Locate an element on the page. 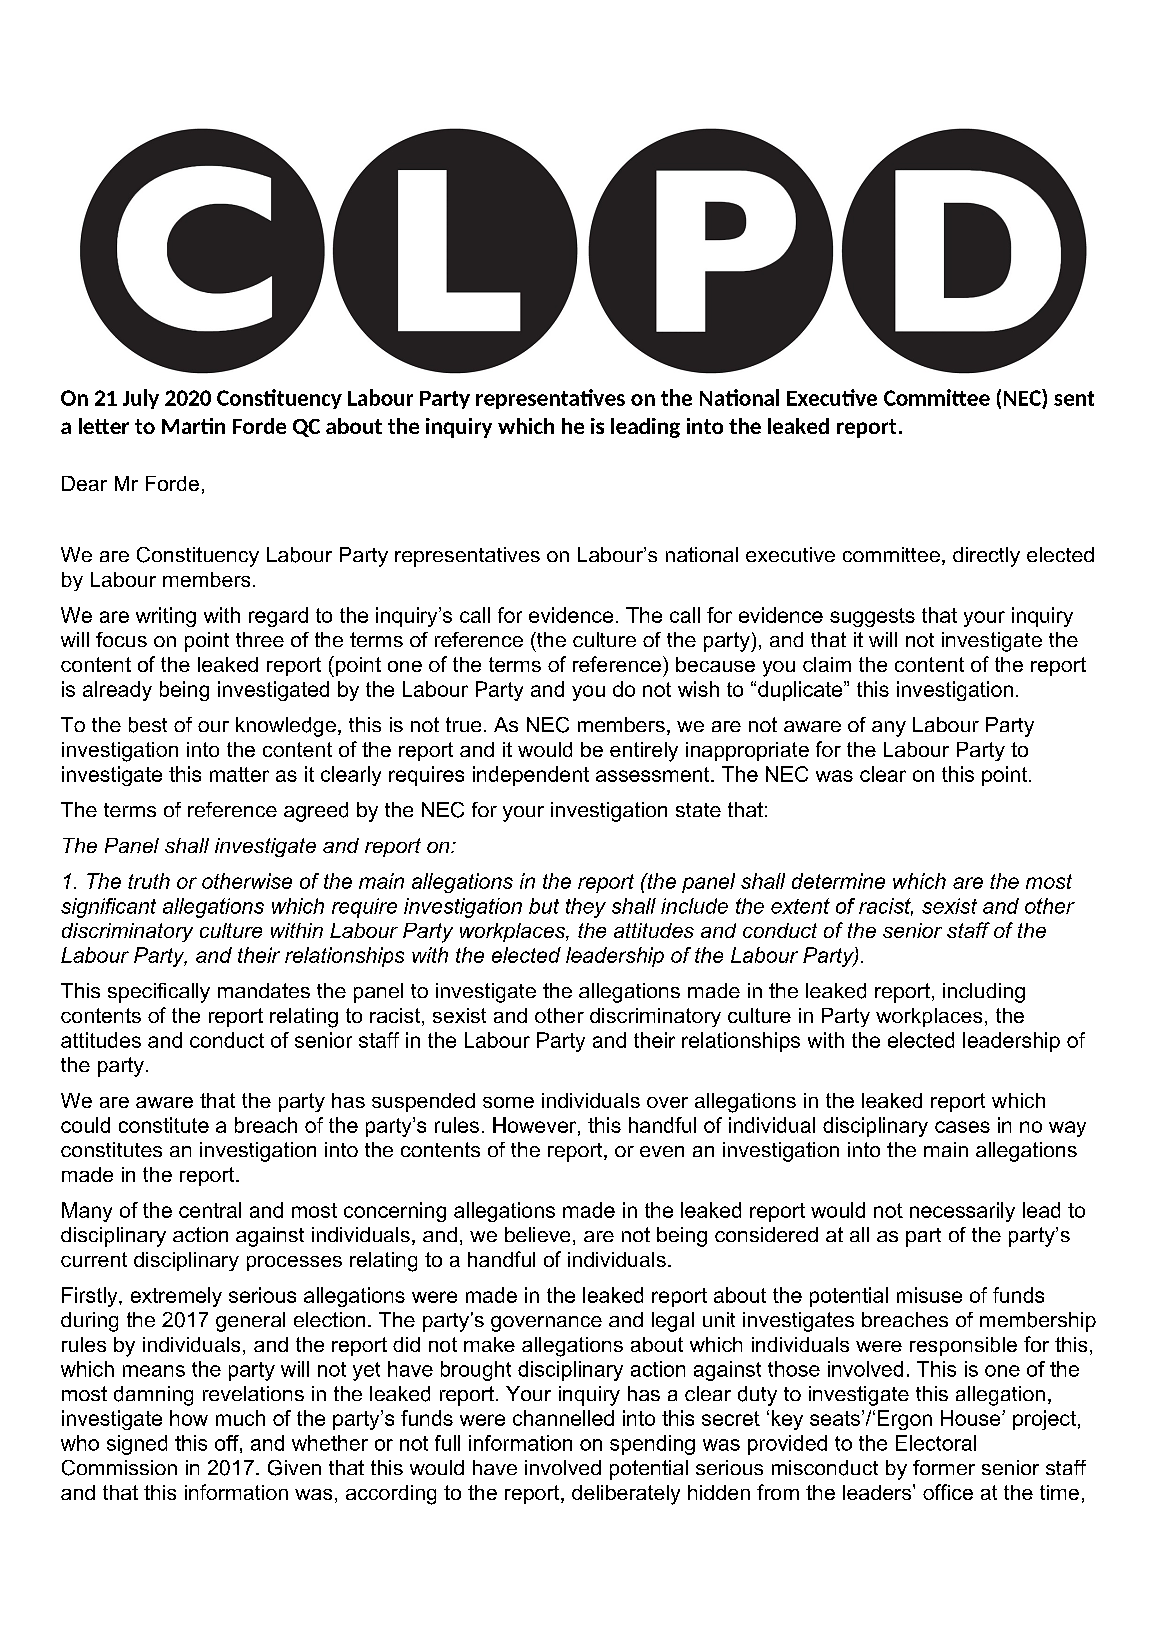 The height and width of the page is (1641, 1161). cases is located at coordinates (962, 1127).
